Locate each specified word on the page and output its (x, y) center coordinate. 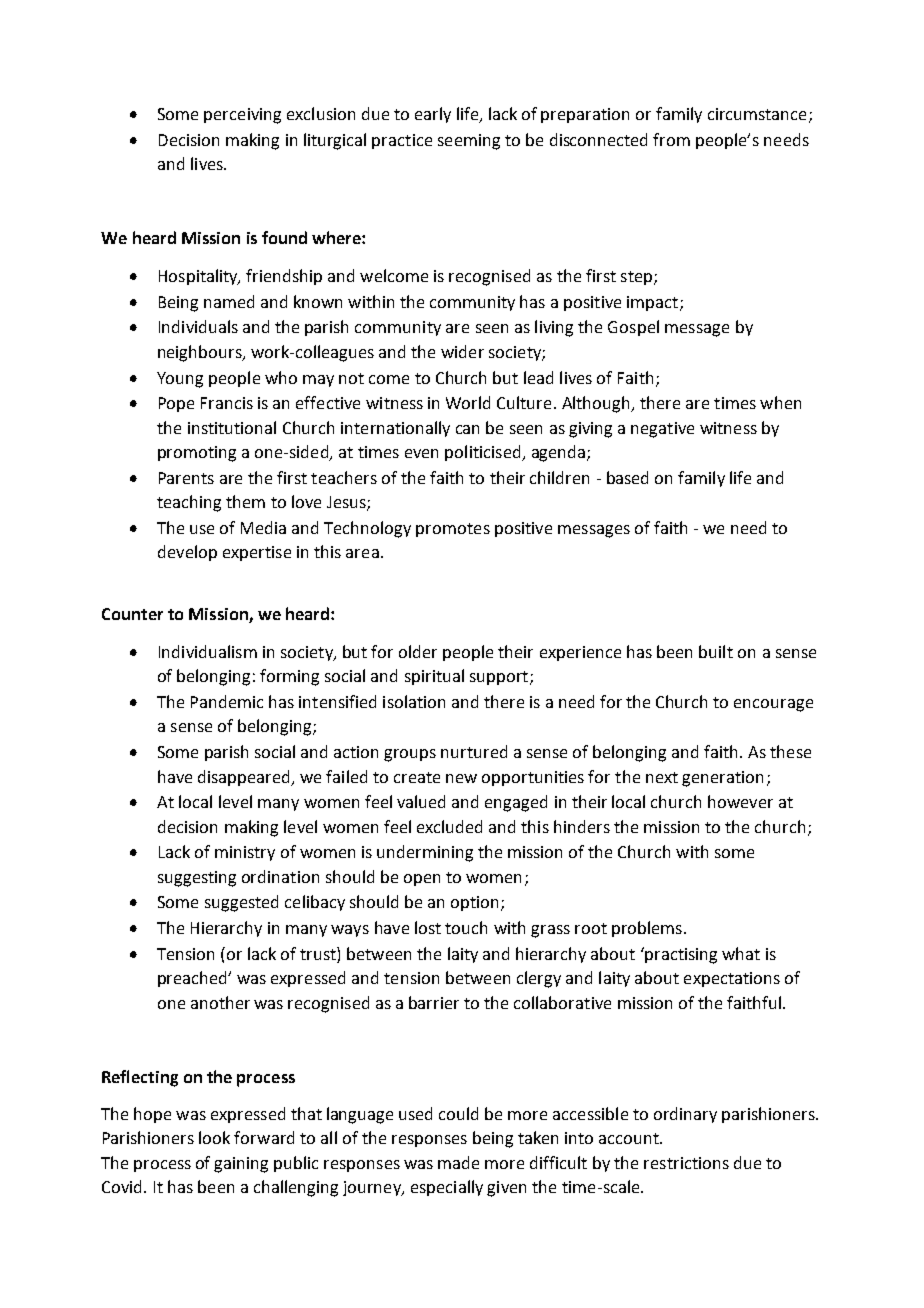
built (716, 651)
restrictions (686, 1163)
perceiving (242, 116)
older (418, 651)
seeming (469, 142)
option (474, 903)
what (741, 953)
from (671, 139)
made (458, 1162)
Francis (227, 403)
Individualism (208, 651)
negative (662, 430)
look (214, 1137)
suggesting (197, 879)
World (468, 402)
